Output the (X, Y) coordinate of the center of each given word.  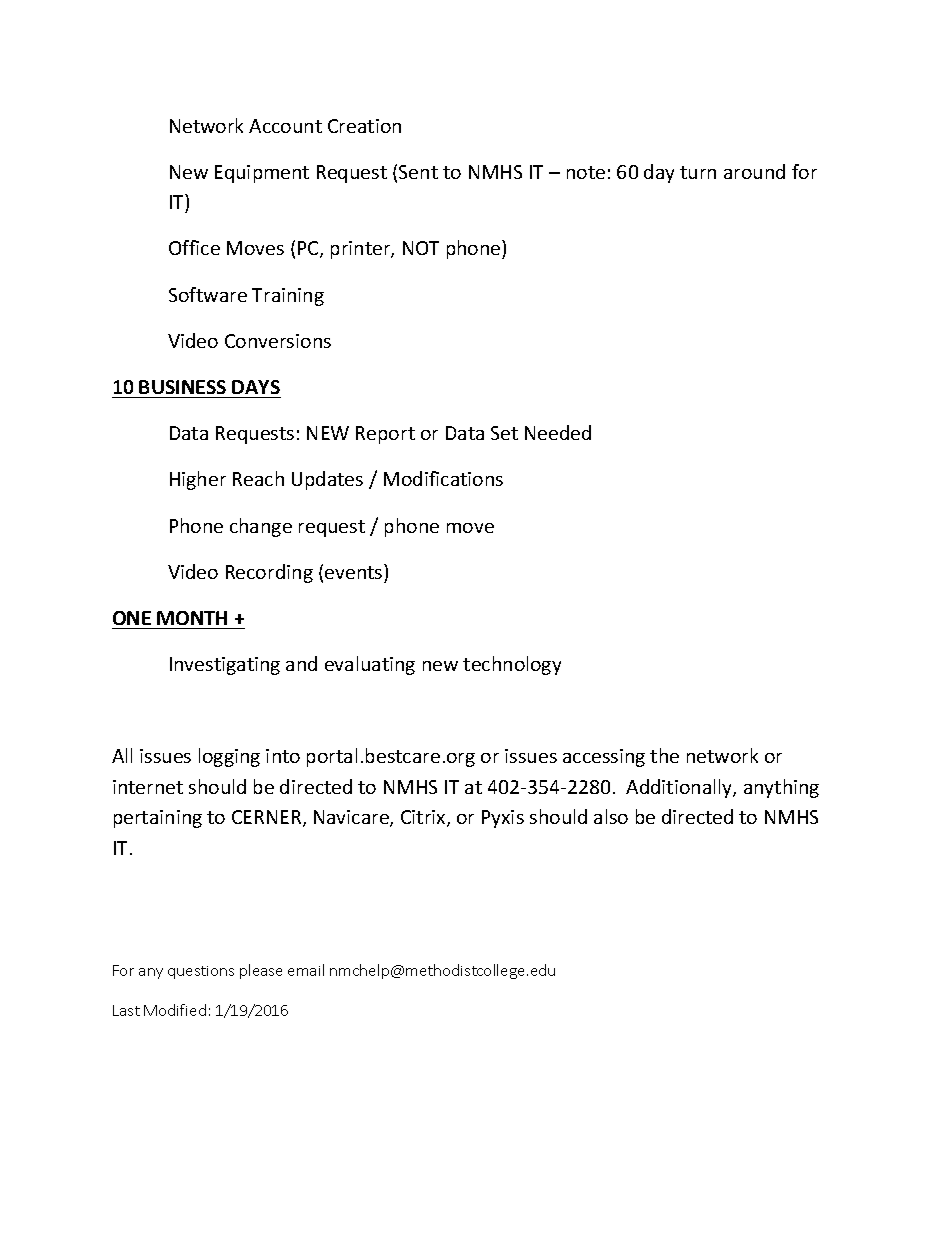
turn (698, 172)
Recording (269, 573)
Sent (418, 172)
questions (201, 972)
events (355, 571)
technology (512, 665)
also (611, 816)
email (306, 970)
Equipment (262, 174)
